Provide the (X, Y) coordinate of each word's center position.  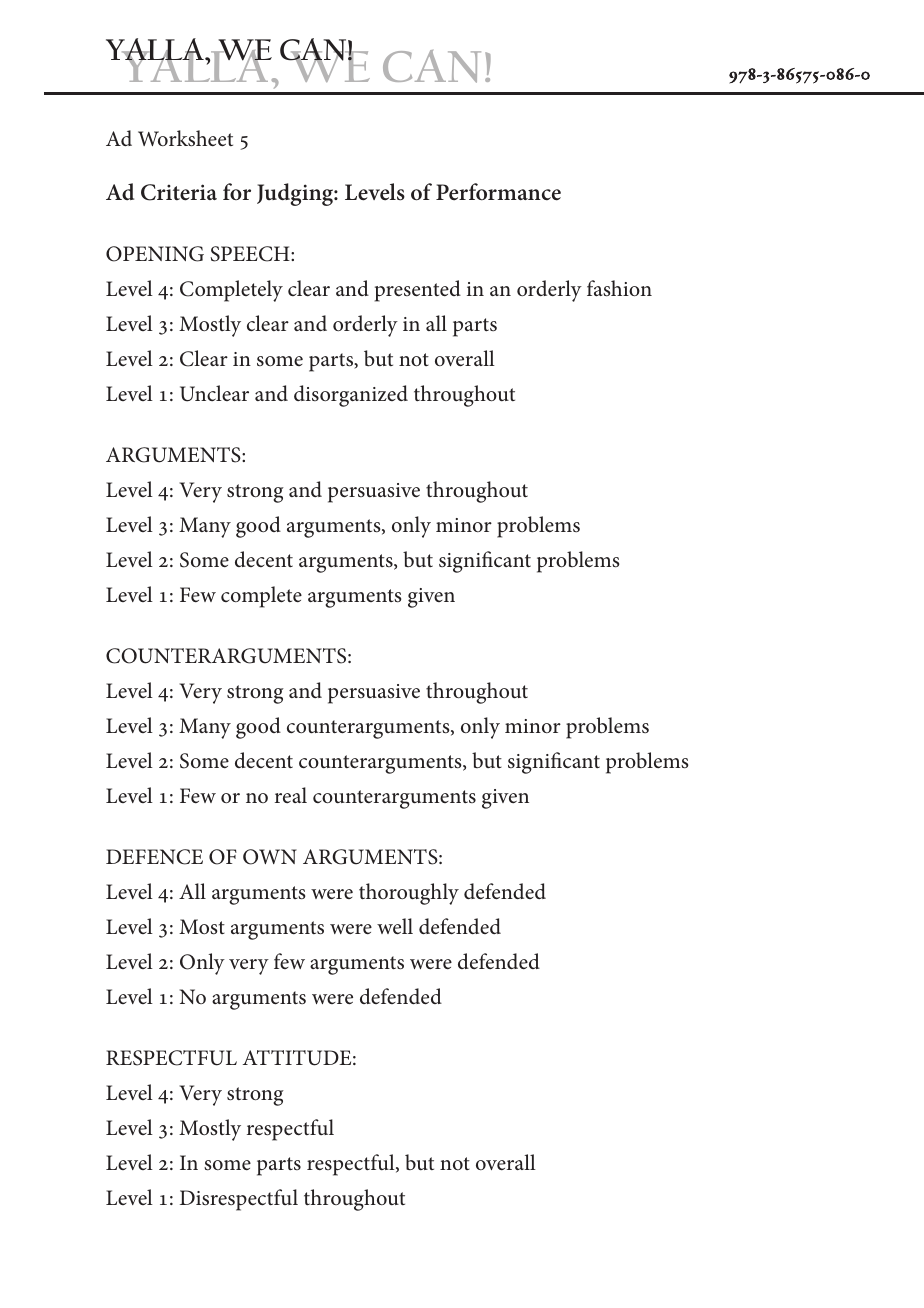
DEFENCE (154, 857)
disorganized (351, 396)
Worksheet (185, 138)
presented (418, 291)
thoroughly (409, 894)
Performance (498, 192)
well (395, 926)
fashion (619, 288)
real (291, 795)
